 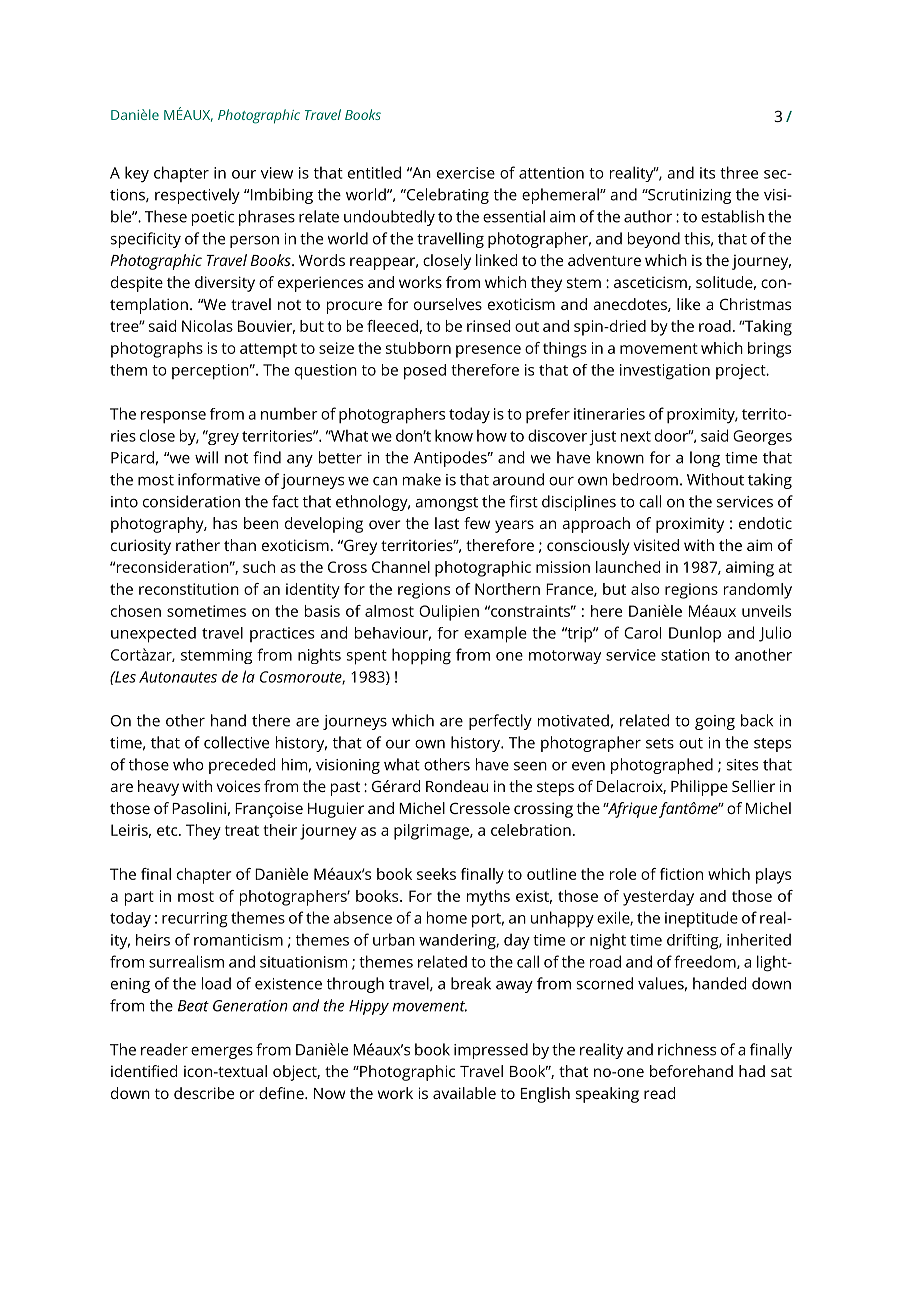 What do you see at coordinates (447, 196) in the image?
I see `Celebrating` at bounding box center [447, 196].
